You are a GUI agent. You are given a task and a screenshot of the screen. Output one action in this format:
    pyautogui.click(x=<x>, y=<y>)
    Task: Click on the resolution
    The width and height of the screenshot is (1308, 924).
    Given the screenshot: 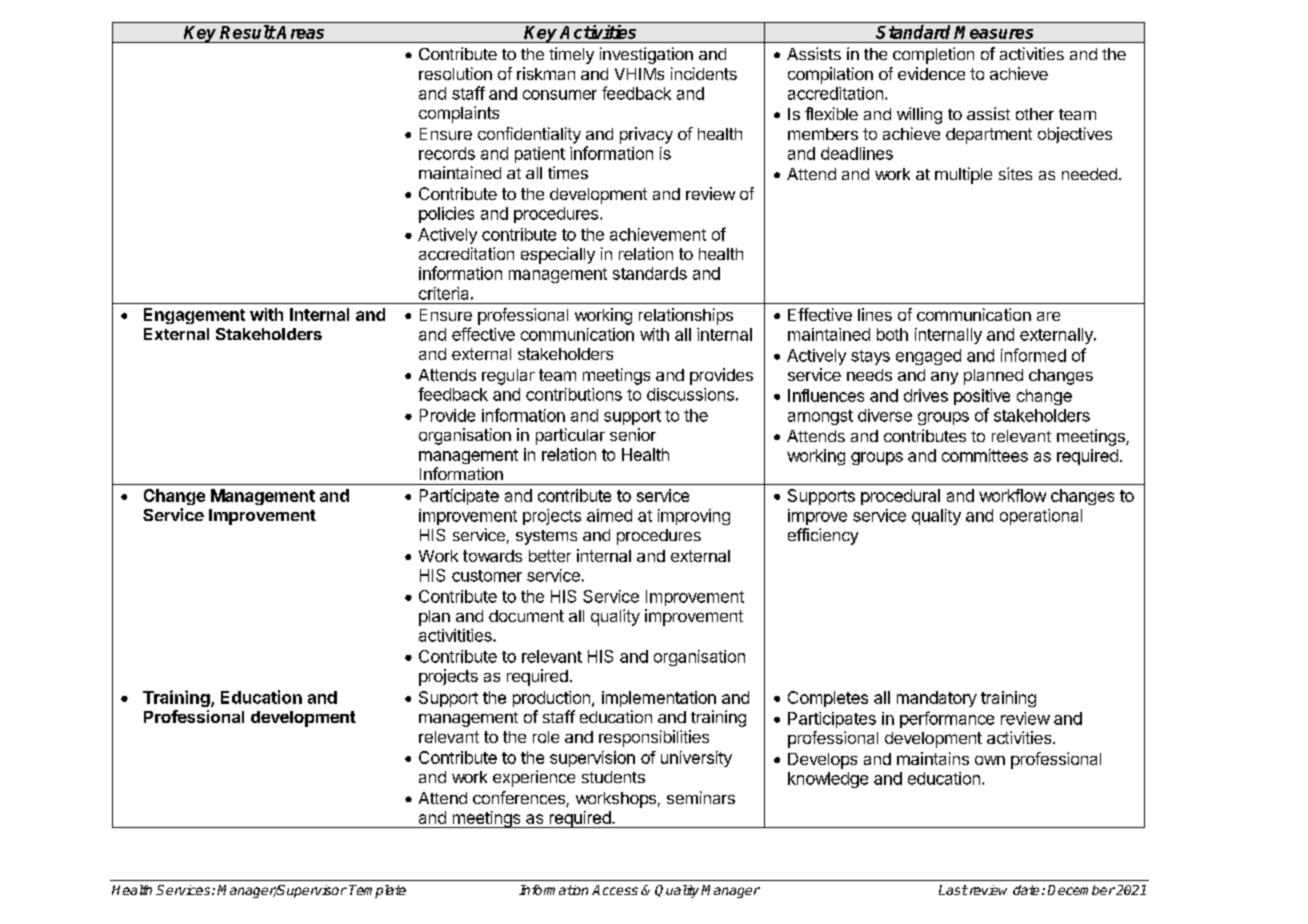 What is the action you would take?
    pyautogui.click(x=455, y=73)
